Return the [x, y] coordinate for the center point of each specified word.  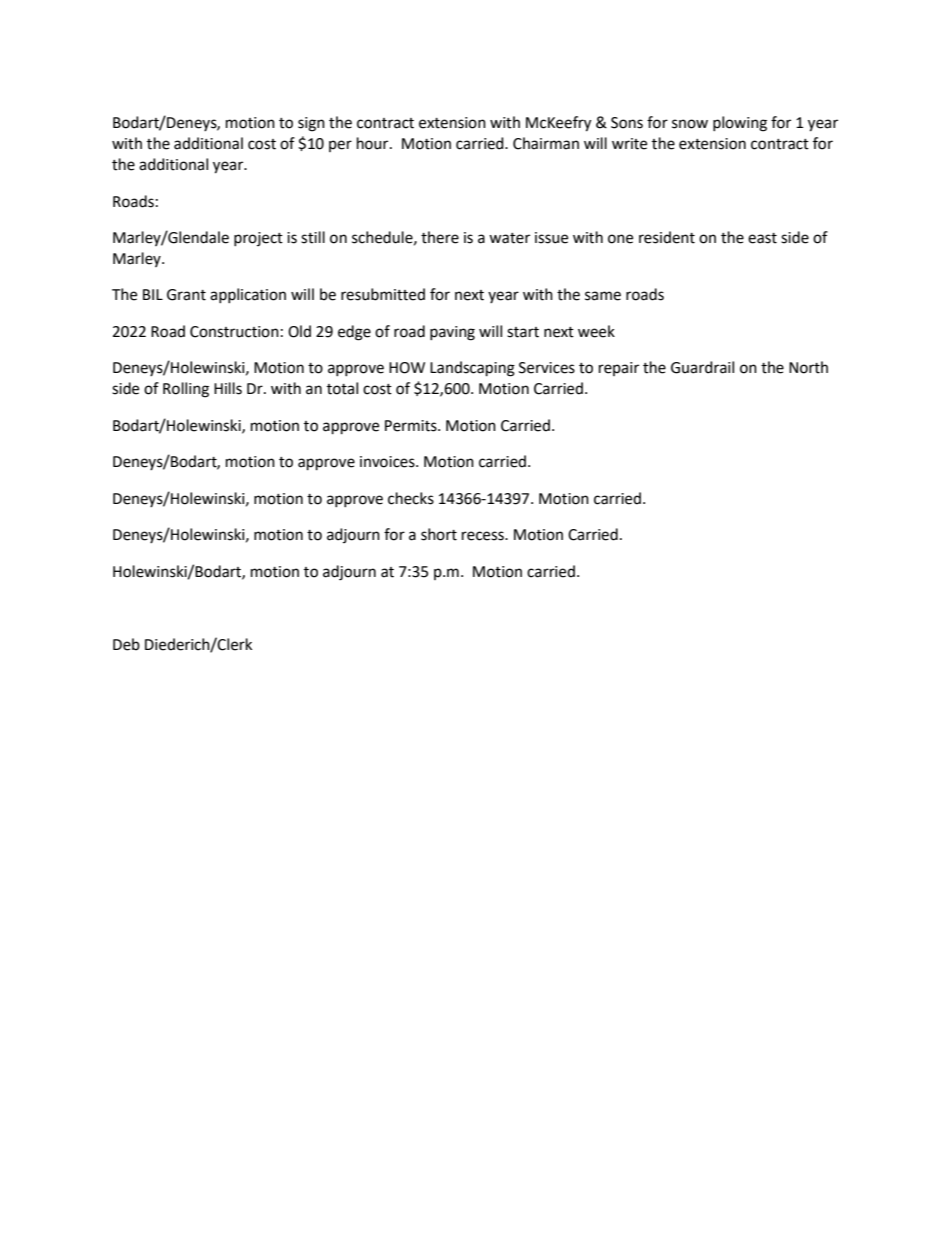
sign [311, 124]
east [762, 238]
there [440, 237]
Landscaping [472, 369]
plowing [740, 124]
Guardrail [702, 367]
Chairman [546, 143]
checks [411, 498]
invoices [388, 462]
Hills [228, 388]
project [258, 239]
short [439, 534]
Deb [126, 644]
